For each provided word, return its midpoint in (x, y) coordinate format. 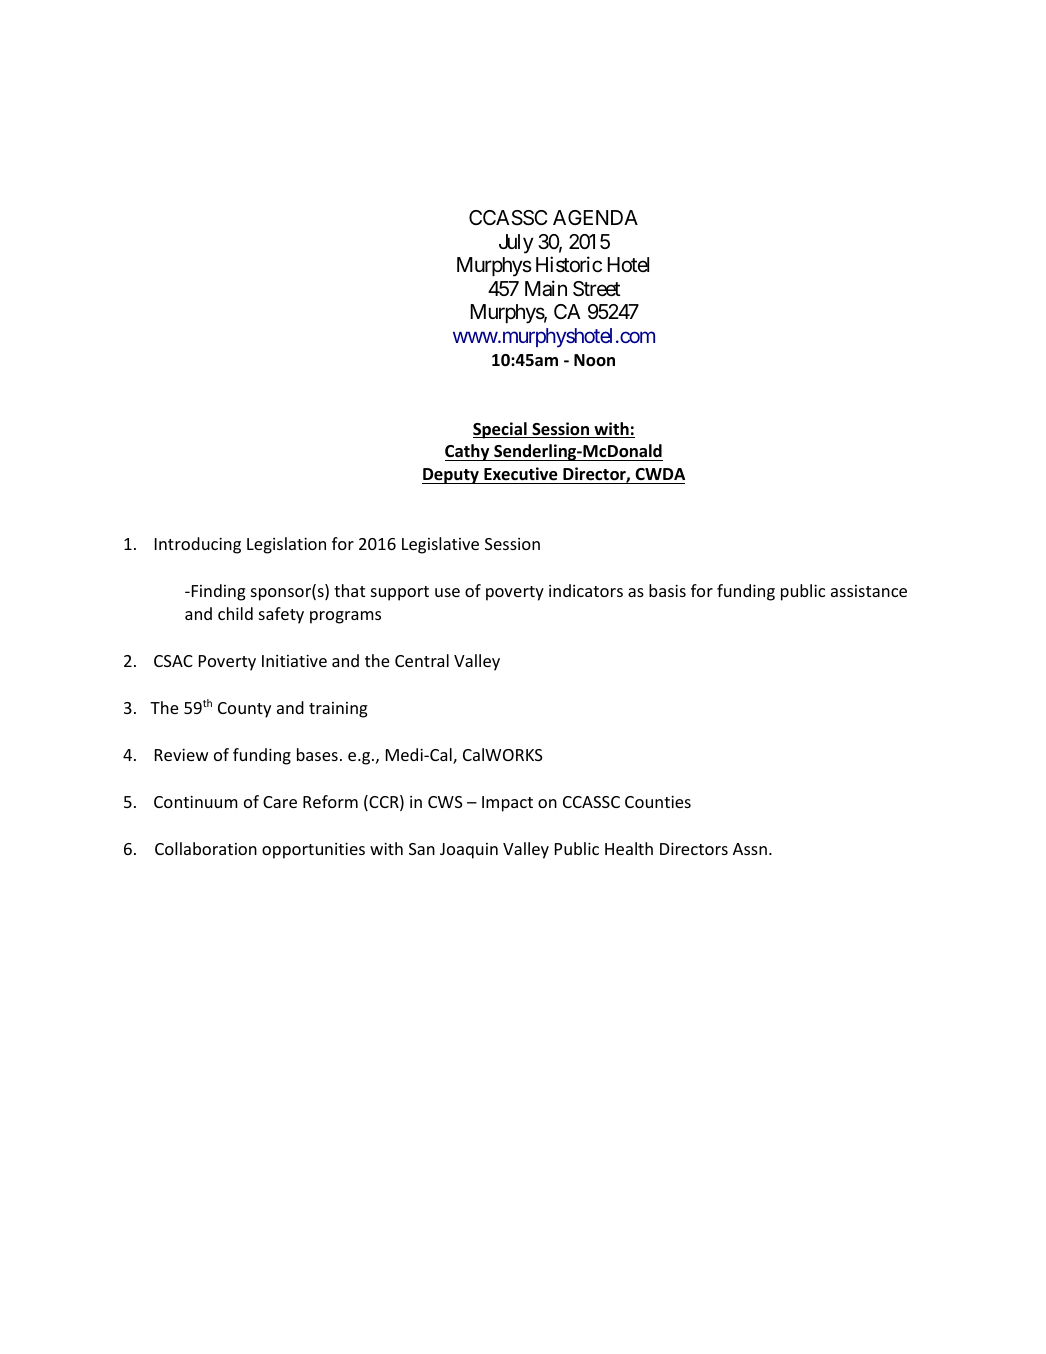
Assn (750, 849)
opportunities (313, 850)
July (516, 244)
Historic (569, 264)
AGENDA (595, 217)
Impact (507, 804)
